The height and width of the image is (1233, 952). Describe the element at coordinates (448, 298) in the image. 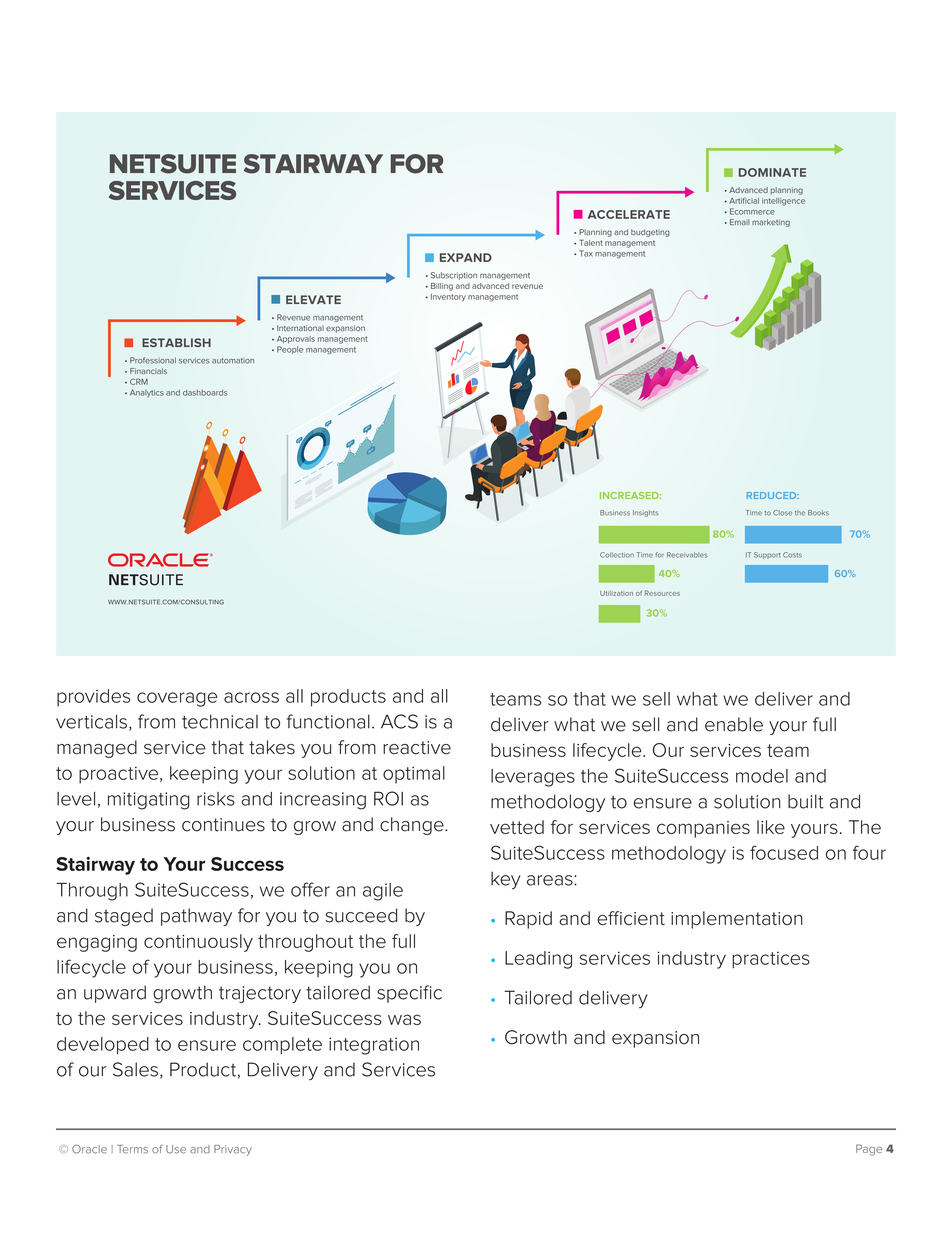

I see `Inventory` at that location.
